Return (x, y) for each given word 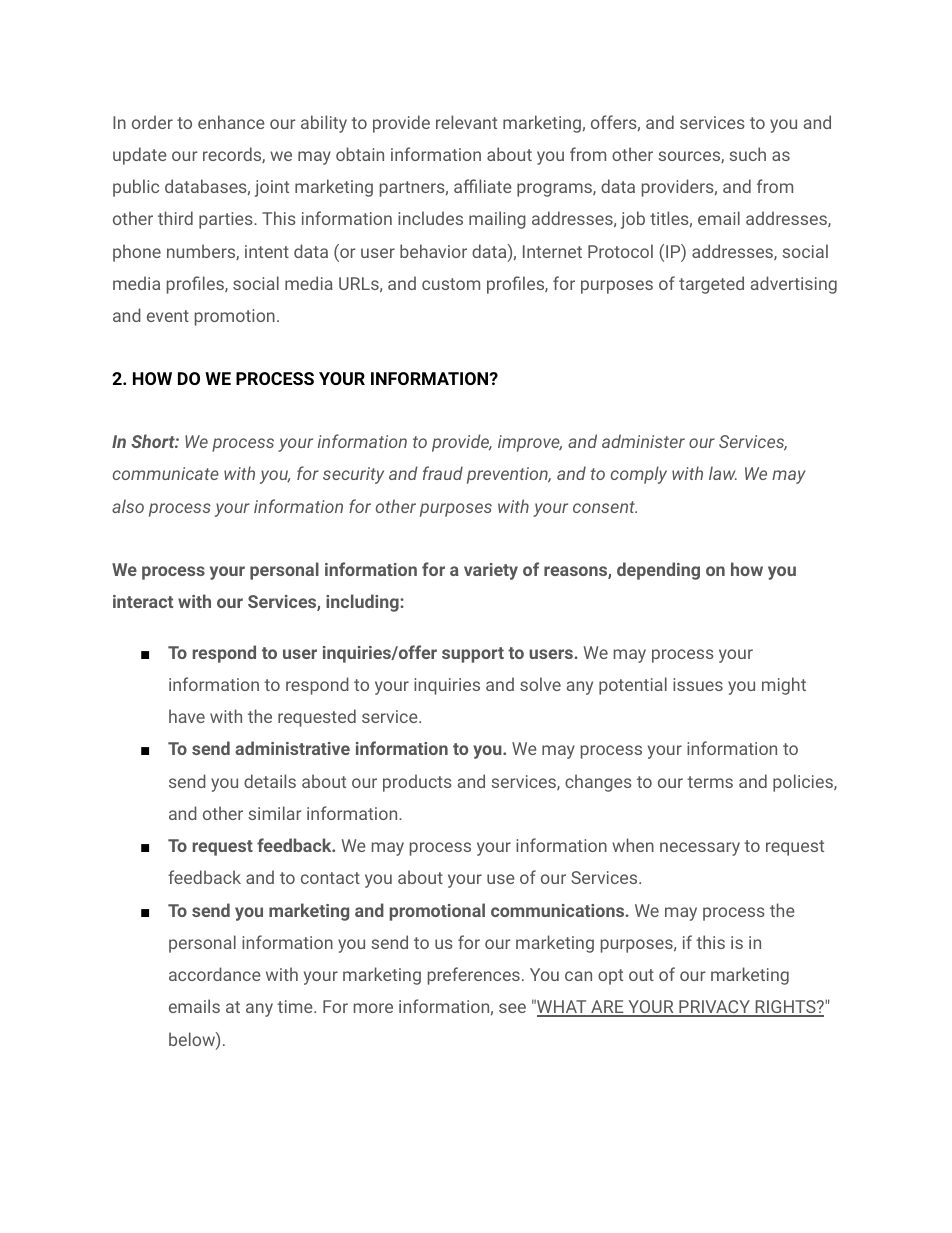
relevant (466, 122)
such (747, 154)
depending (658, 571)
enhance (231, 122)
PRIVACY (714, 1008)
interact (143, 601)
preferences (474, 976)
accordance (215, 974)
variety (491, 571)
